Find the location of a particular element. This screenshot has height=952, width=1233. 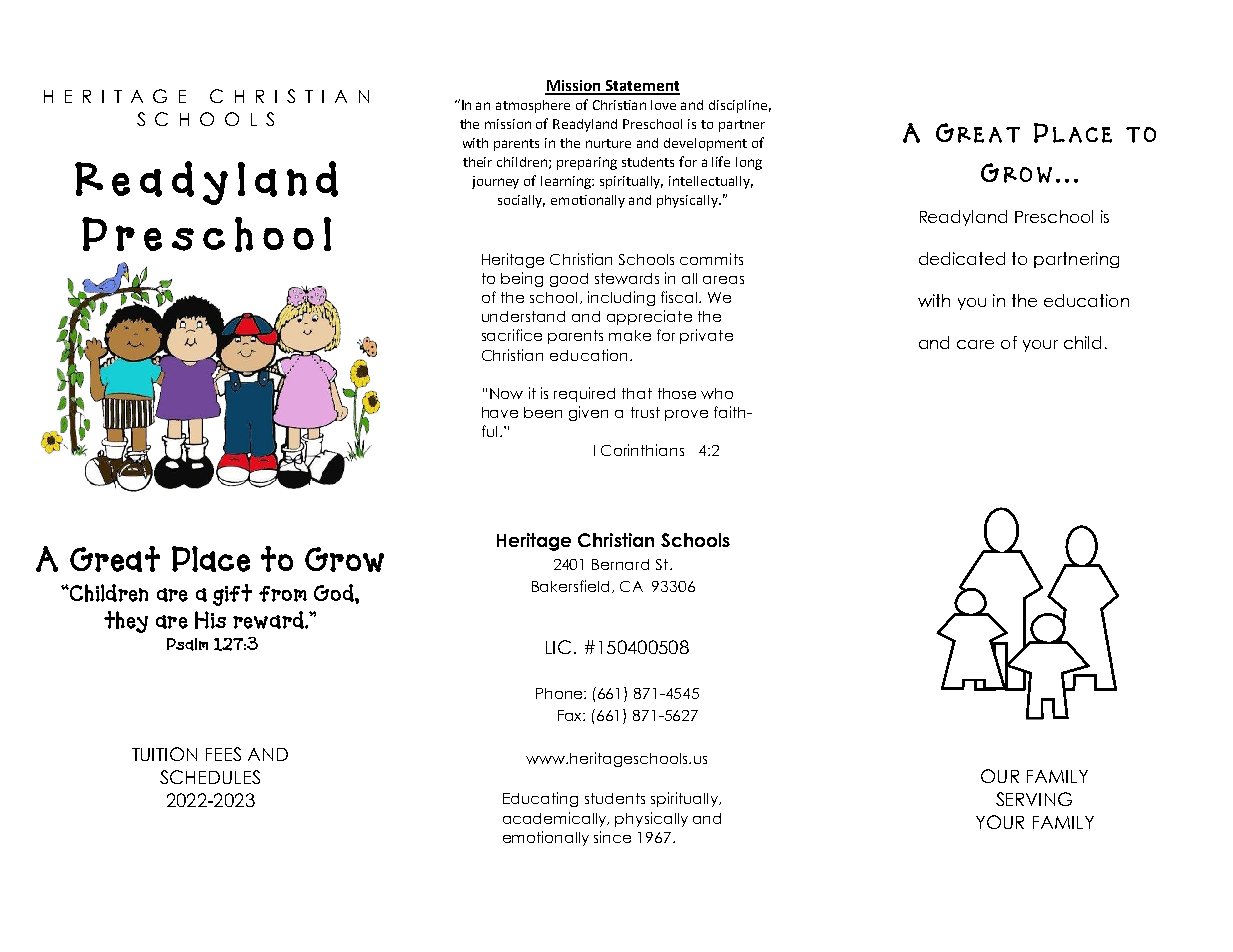

atmosphere is located at coordinates (533, 106).
